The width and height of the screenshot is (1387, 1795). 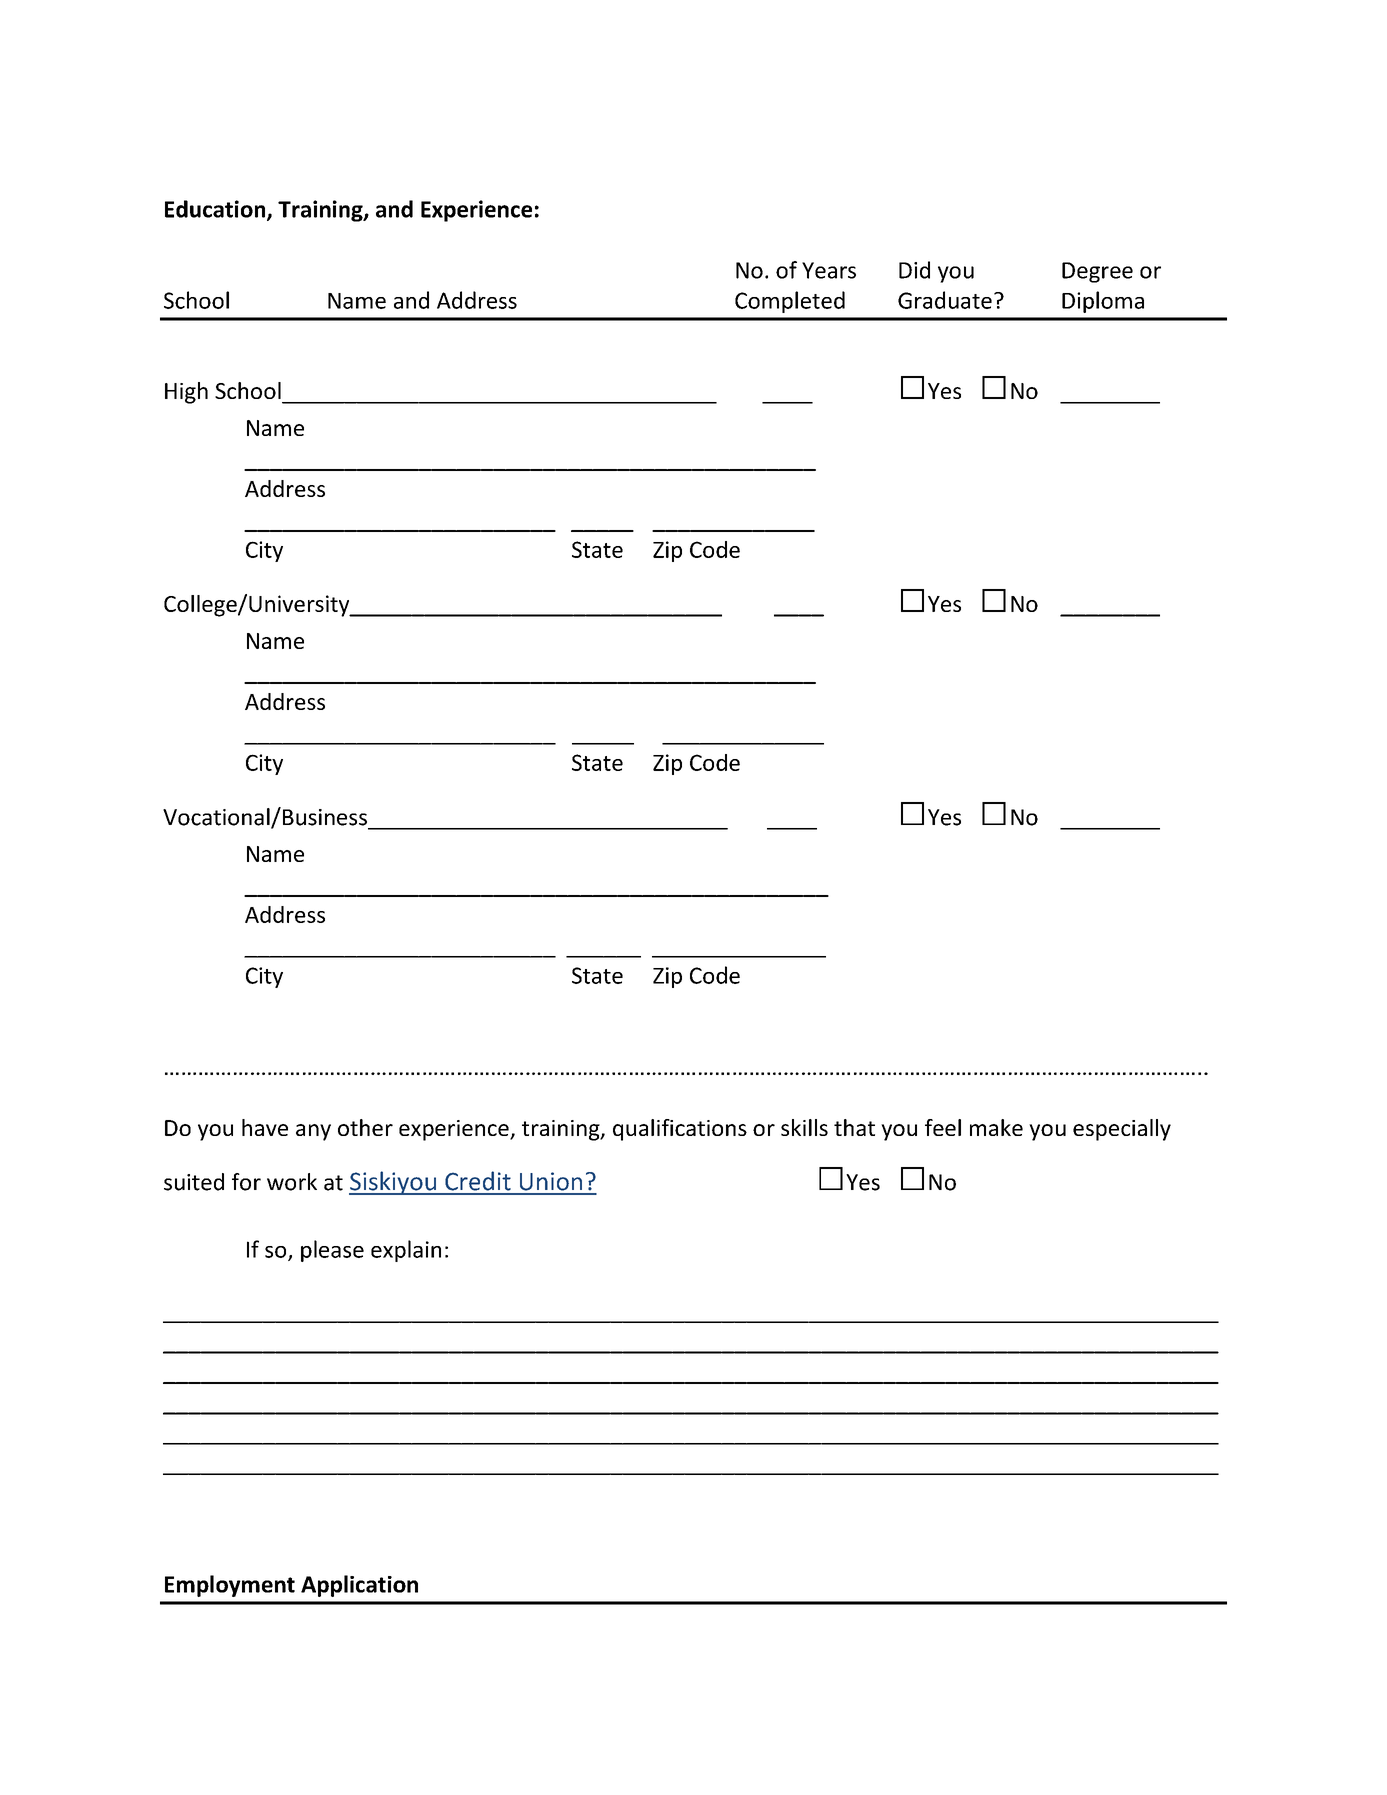 What do you see at coordinates (829, 270) in the screenshot?
I see `Years` at bounding box center [829, 270].
